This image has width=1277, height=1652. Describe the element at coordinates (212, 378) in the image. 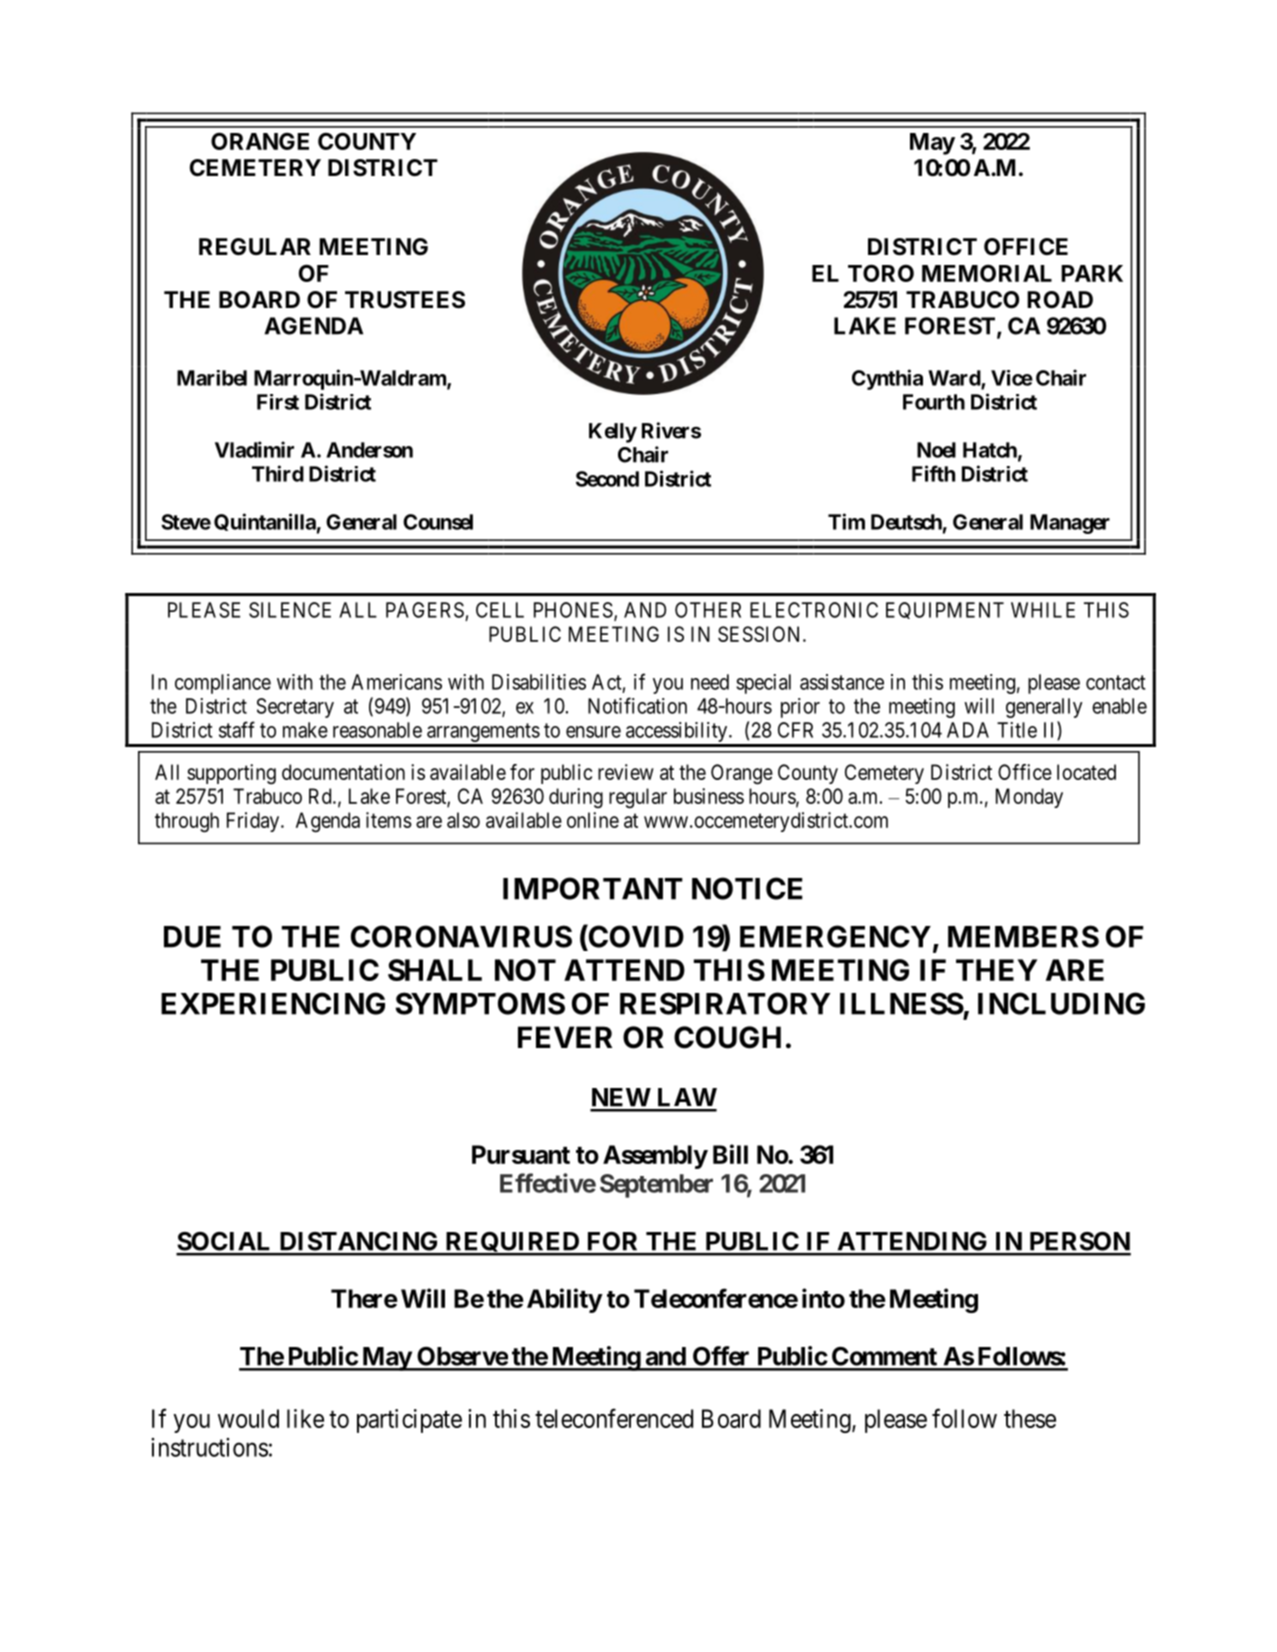

I see `Maribel` at that location.
